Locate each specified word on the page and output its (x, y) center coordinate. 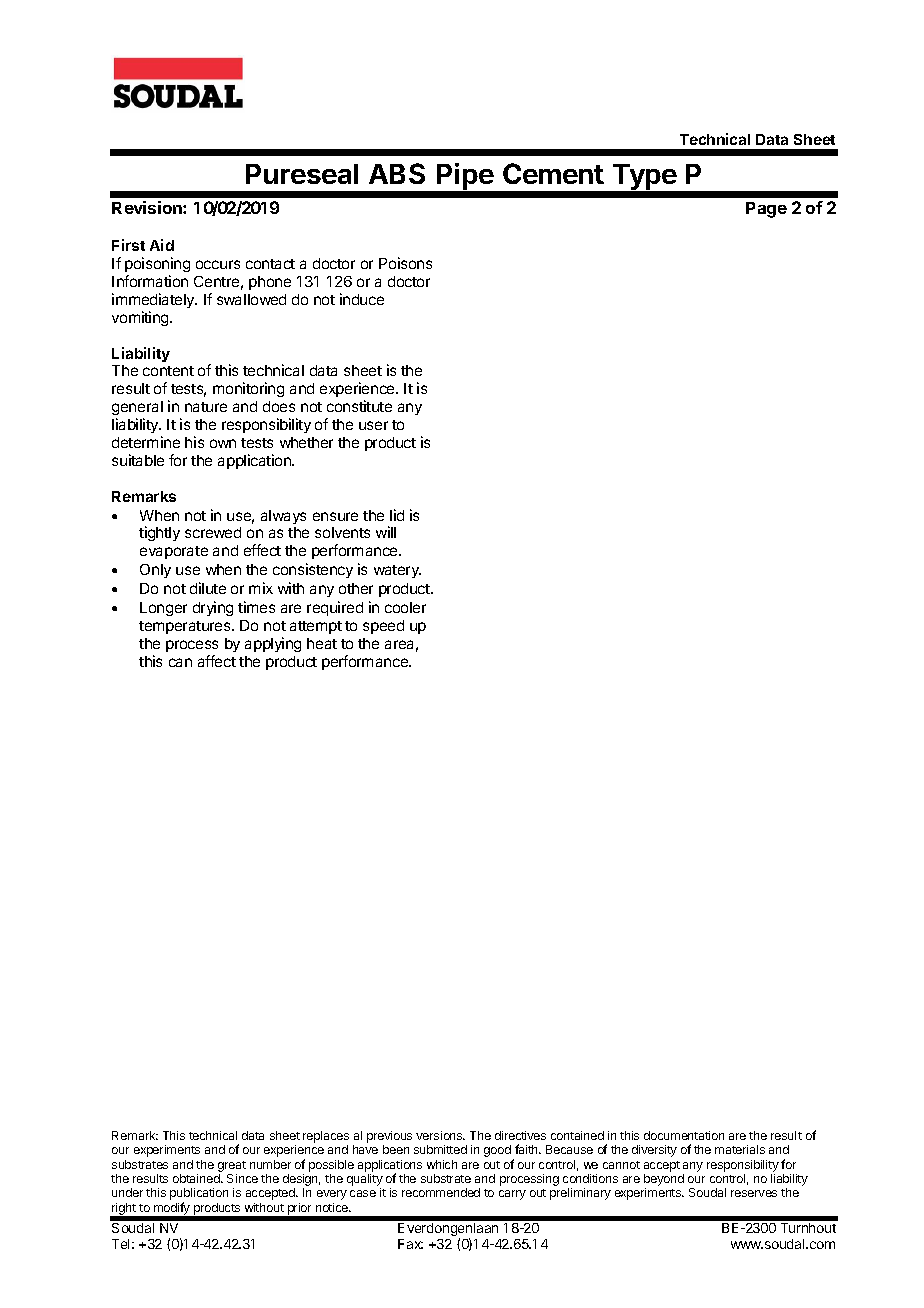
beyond (664, 1181)
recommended (441, 1192)
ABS (397, 173)
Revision (148, 207)
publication (199, 1195)
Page (766, 210)
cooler (405, 607)
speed (383, 627)
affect (217, 661)
